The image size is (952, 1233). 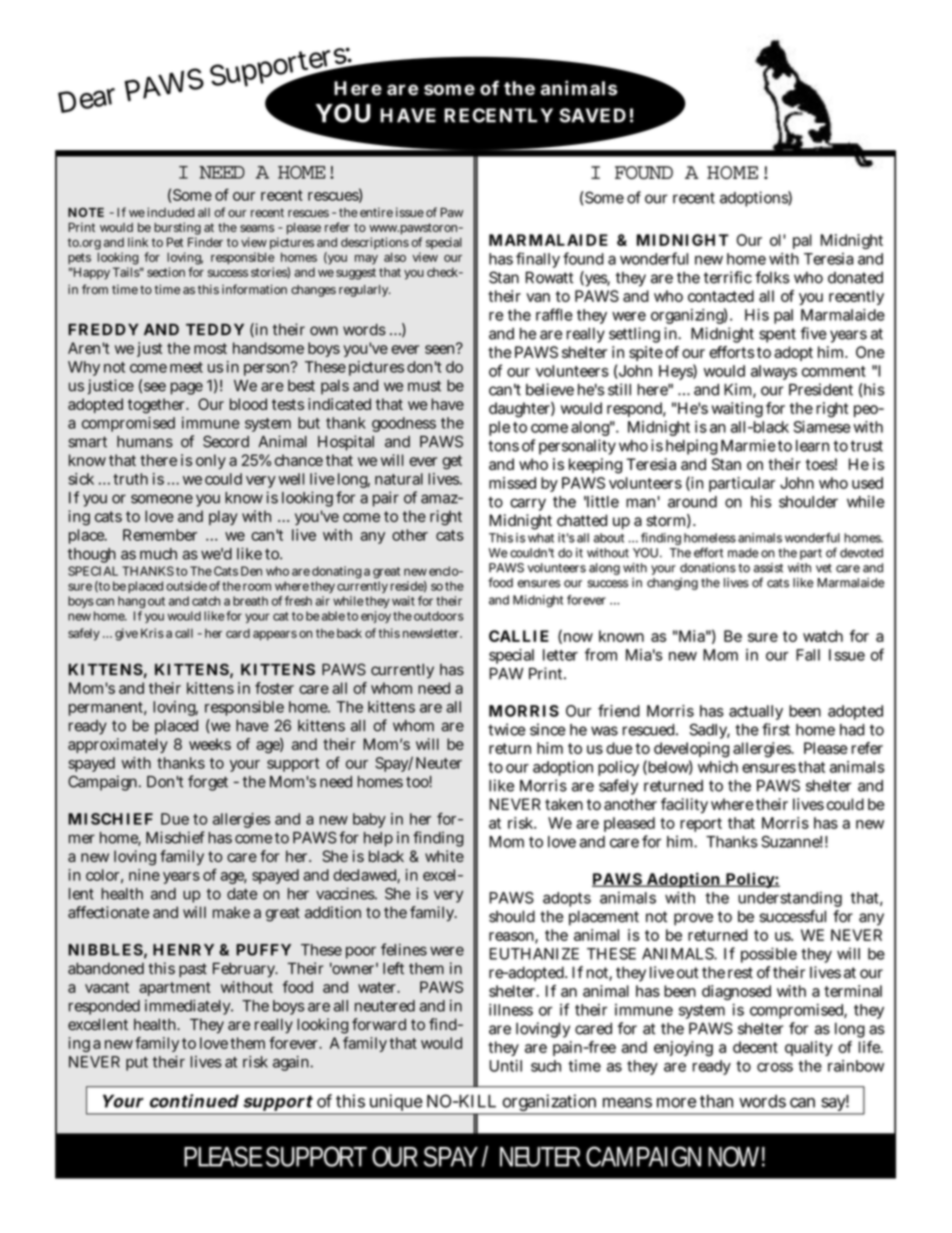 I want to click on SAVED, so click(x=592, y=115).
